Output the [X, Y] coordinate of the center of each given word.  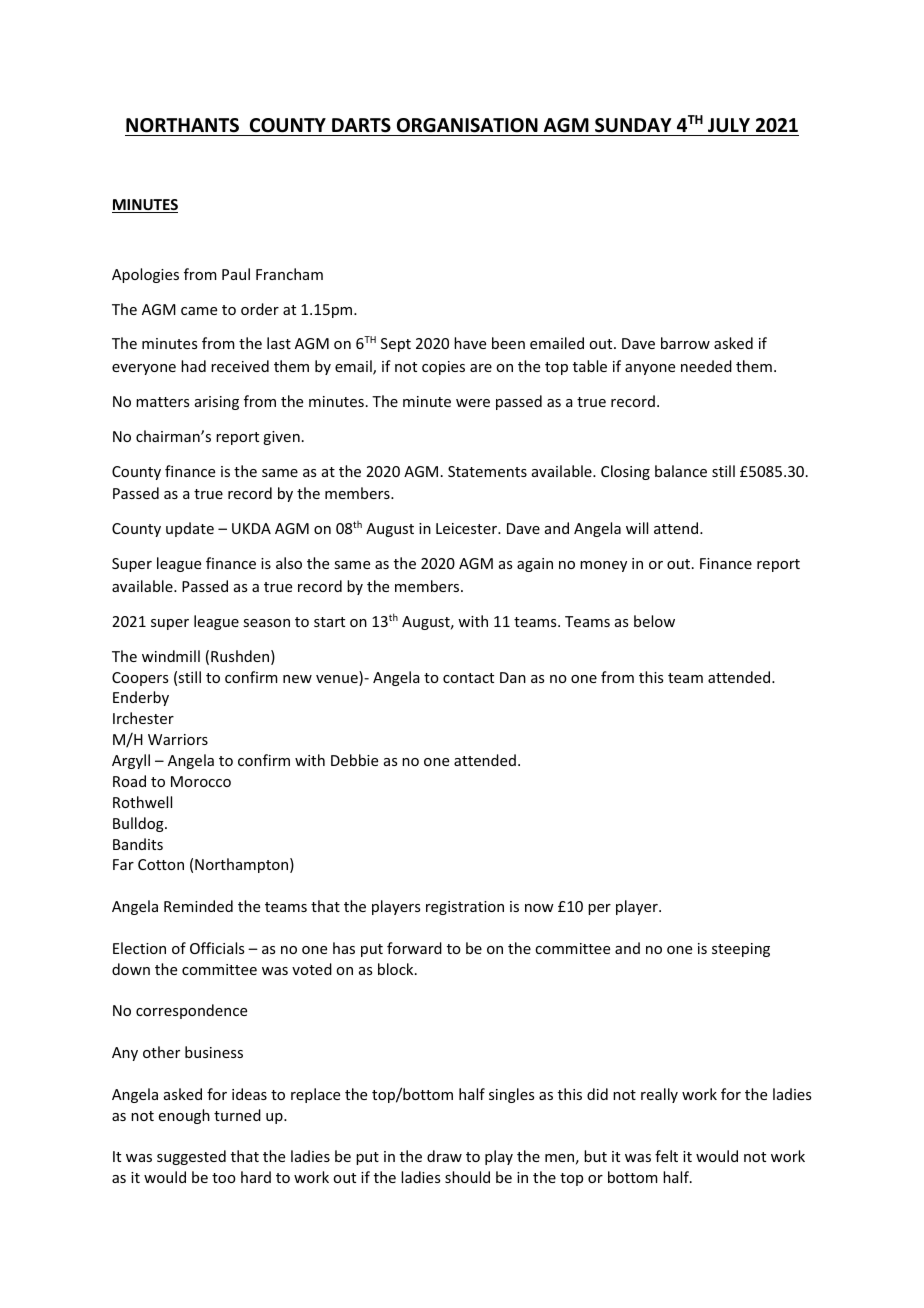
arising [217, 403]
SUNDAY [633, 125]
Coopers [140, 679]
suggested [191, 1157]
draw [444, 1156]
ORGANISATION [467, 125]
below [654, 621]
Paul [236, 274]
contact [468, 678]
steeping [741, 950]
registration [465, 908]
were [473, 403]
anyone [650, 369]
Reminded [198, 906]
